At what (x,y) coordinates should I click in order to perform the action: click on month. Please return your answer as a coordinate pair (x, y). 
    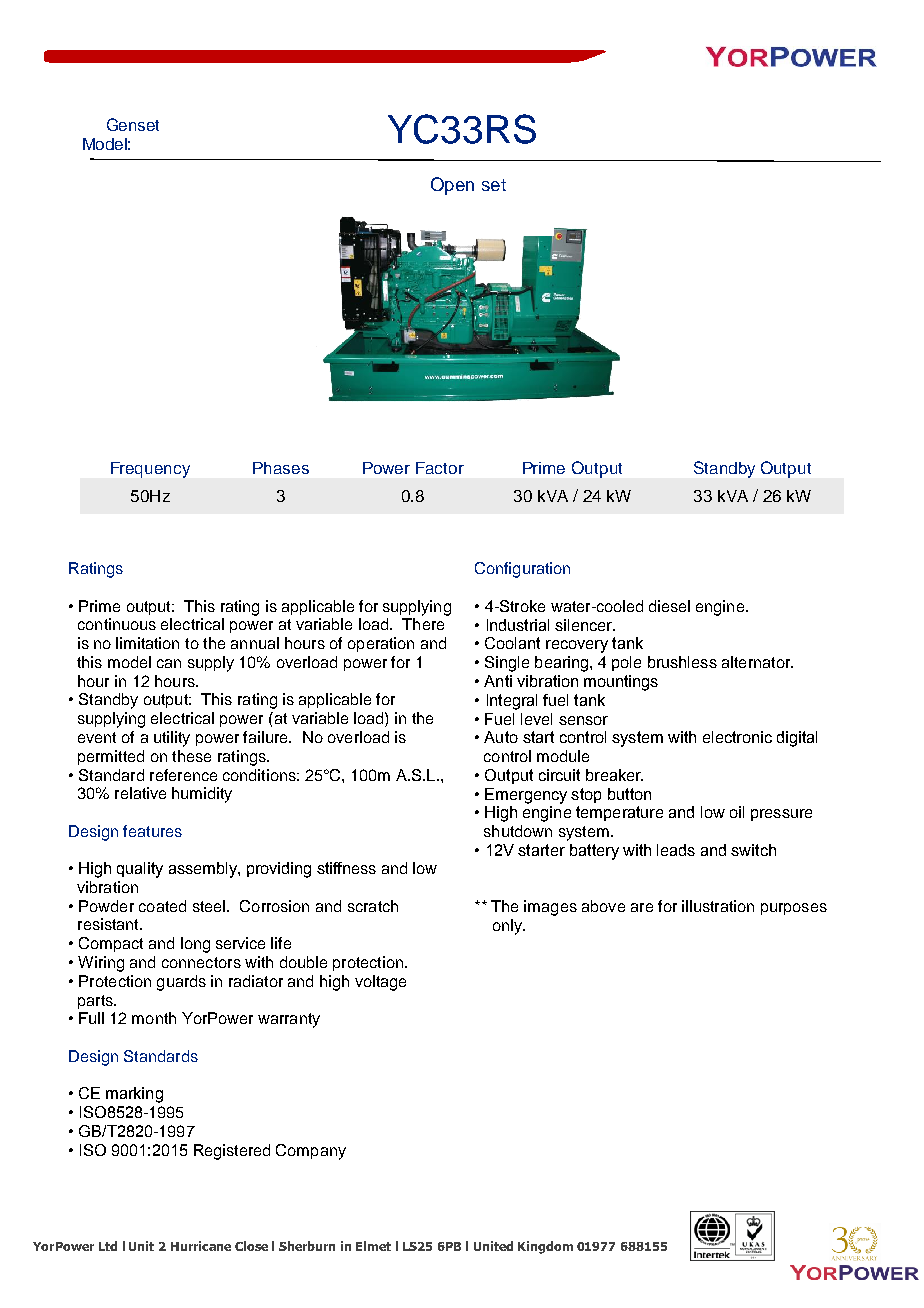
    Looking at the image, I should click on (154, 1018).
